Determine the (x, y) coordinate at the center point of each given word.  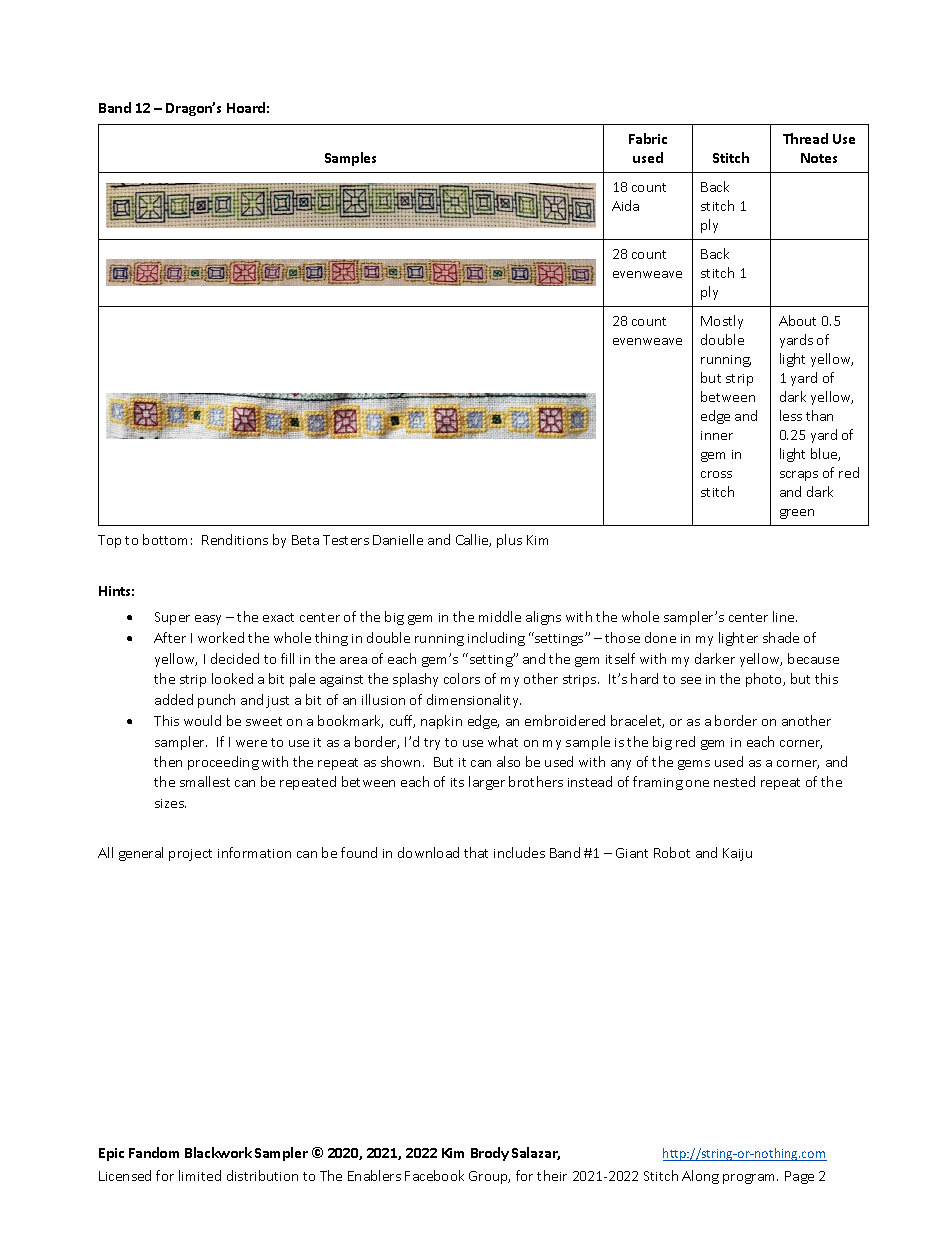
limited (200, 1175)
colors (462, 678)
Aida (625, 205)
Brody (490, 1154)
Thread (805, 138)
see (691, 680)
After (170, 637)
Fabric (648, 138)
